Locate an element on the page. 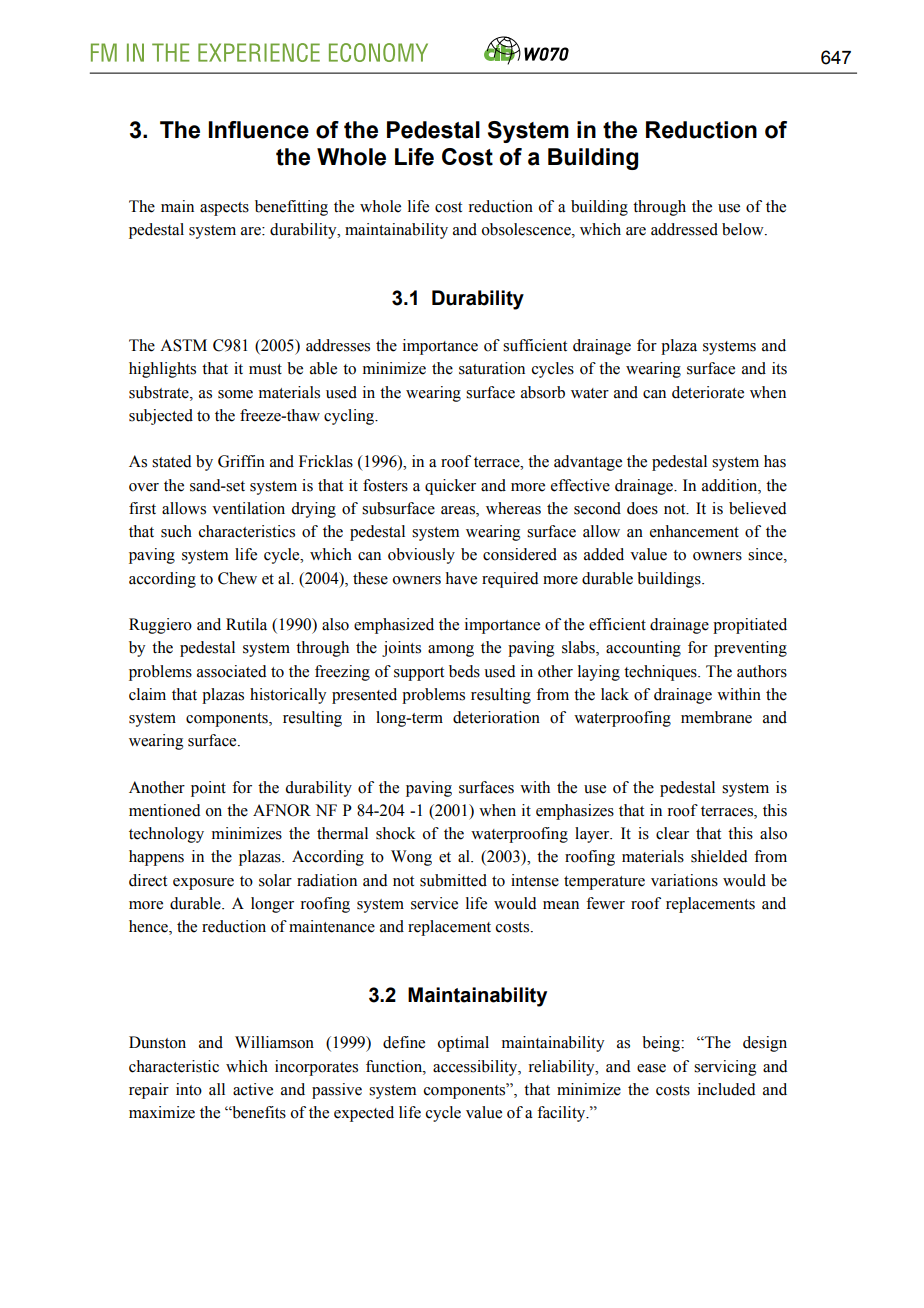 Image resolution: width=924 pixels, height=1308 pixels. among is located at coordinates (451, 651).
